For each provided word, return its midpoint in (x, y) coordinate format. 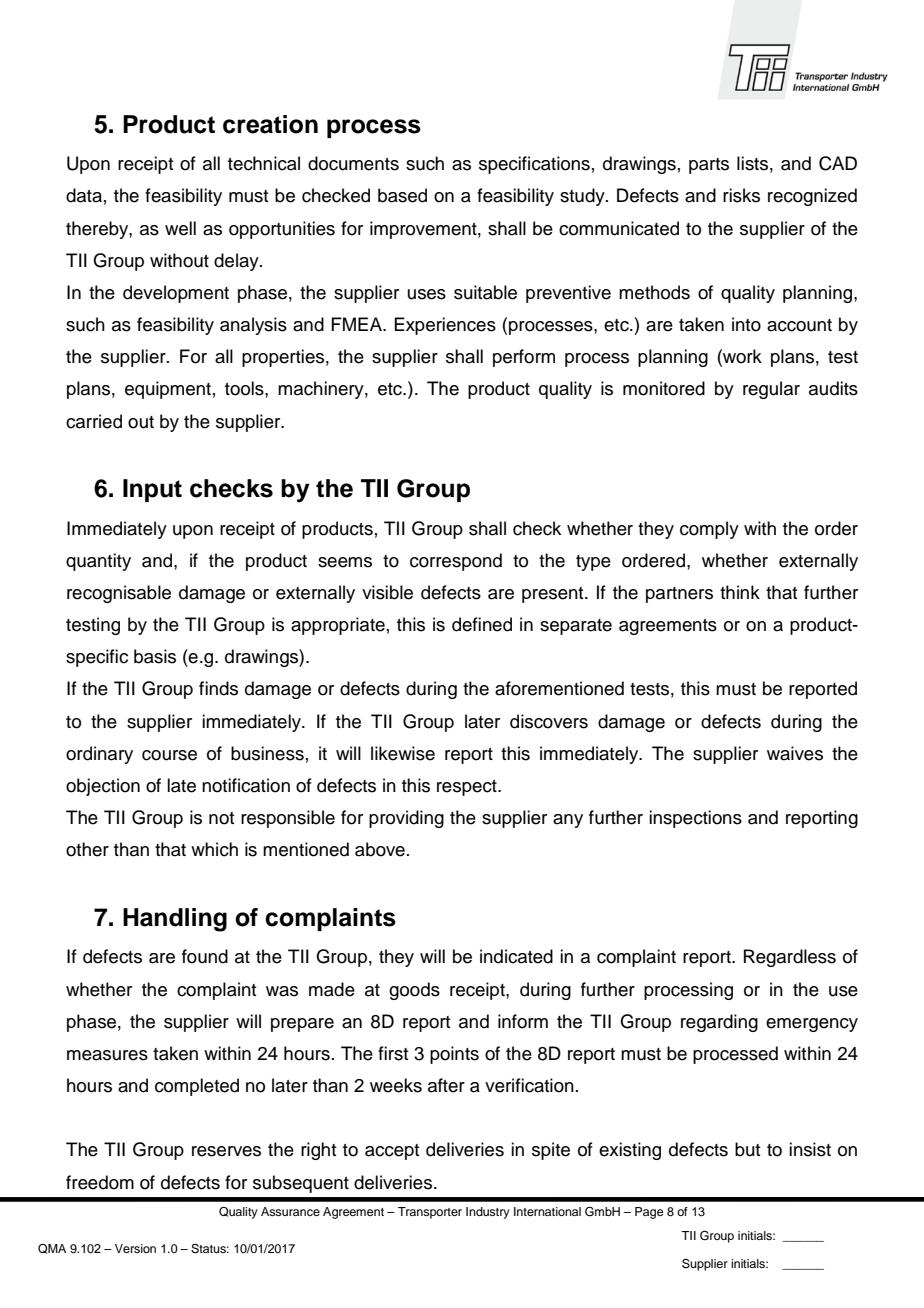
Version (135, 1248)
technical (264, 163)
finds (218, 688)
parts (709, 166)
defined (482, 624)
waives (795, 753)
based (402, 195)
